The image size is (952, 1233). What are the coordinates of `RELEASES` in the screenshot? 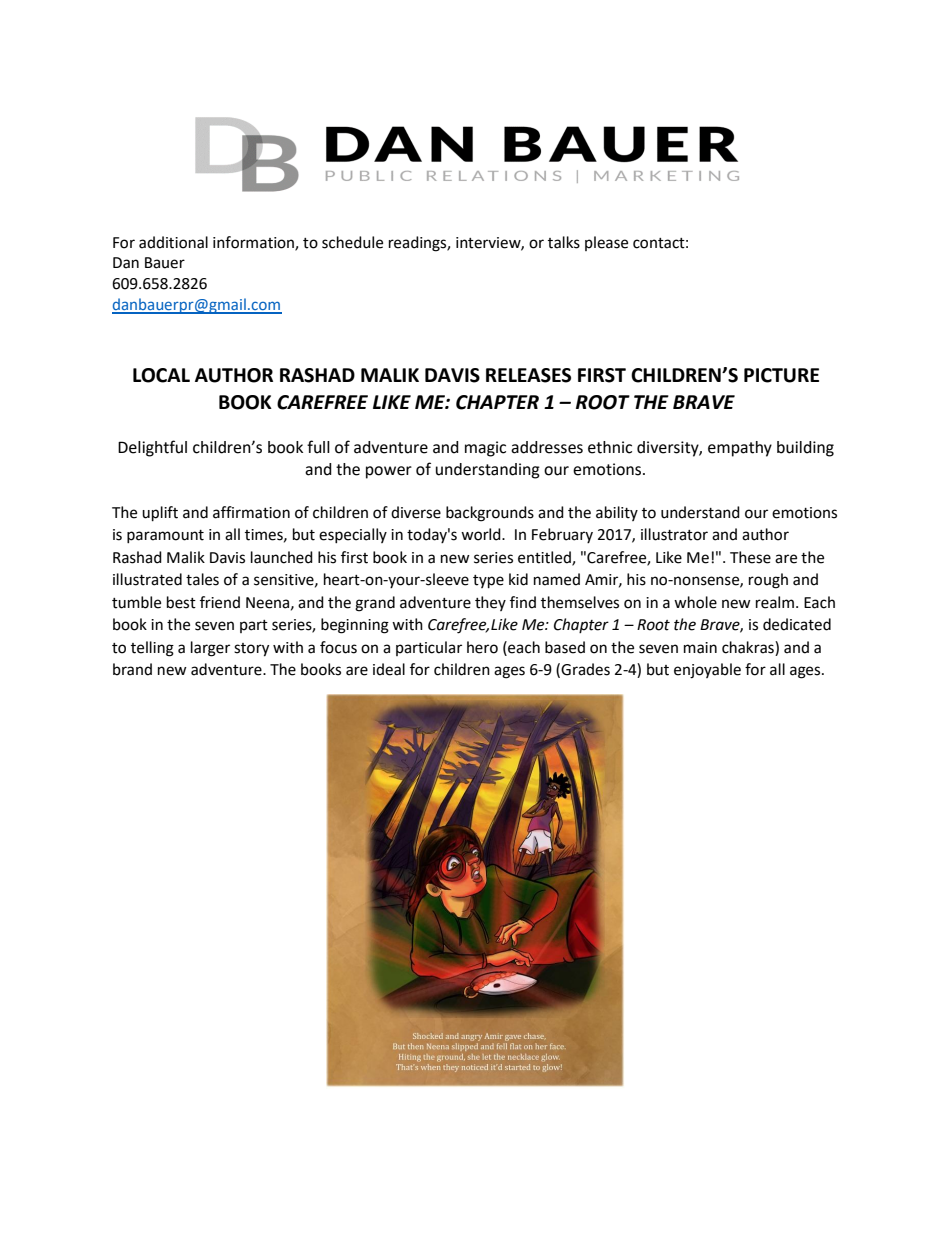 It's located at (528, 375).
